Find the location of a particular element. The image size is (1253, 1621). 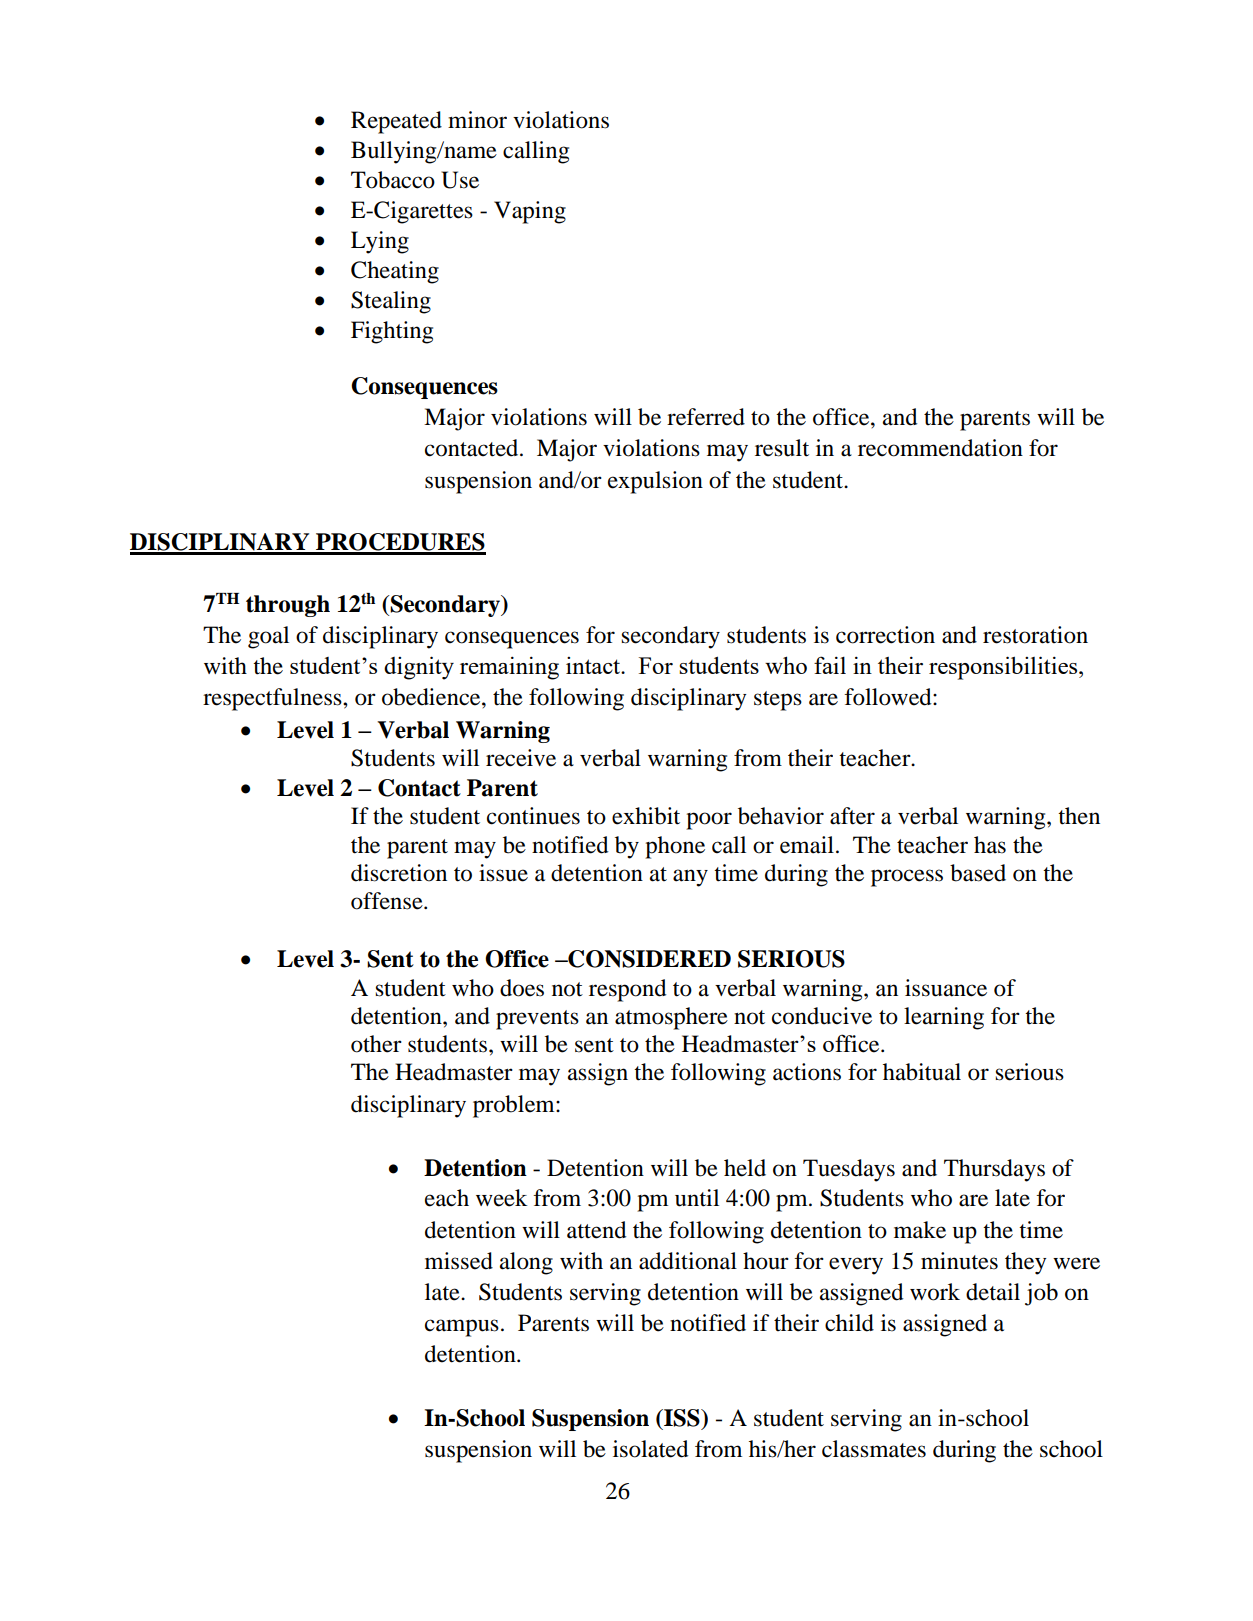

Vaping is located at coordinates (530, 212).
